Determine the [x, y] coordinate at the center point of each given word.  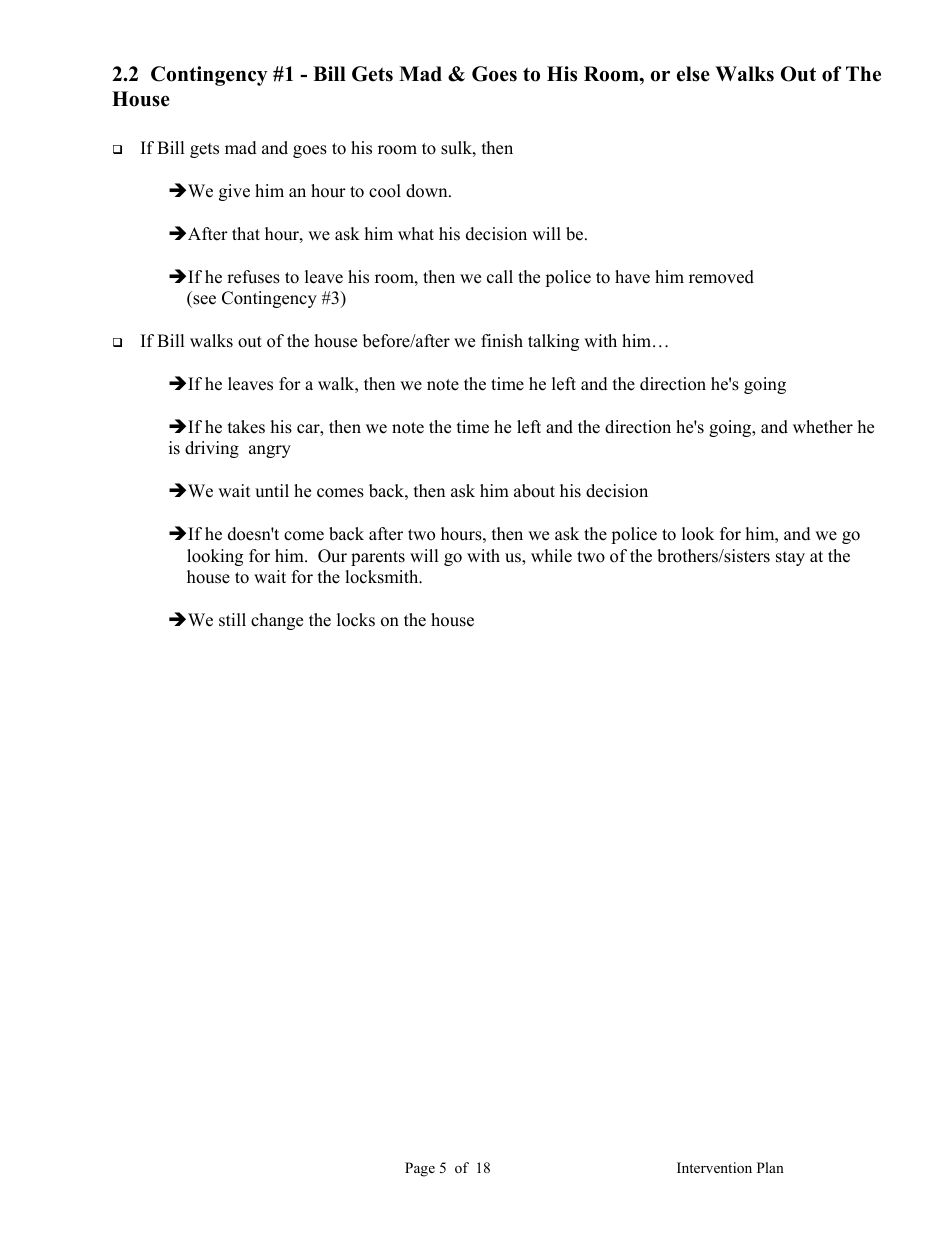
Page [420, 1169]
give [234, 192]
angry [270, 451]
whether [823, 427]
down [428, 191]
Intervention [714, 1167]
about [534, 491]
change [277, 621]
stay [790, 558]
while [551, 556]
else [693, 74]
